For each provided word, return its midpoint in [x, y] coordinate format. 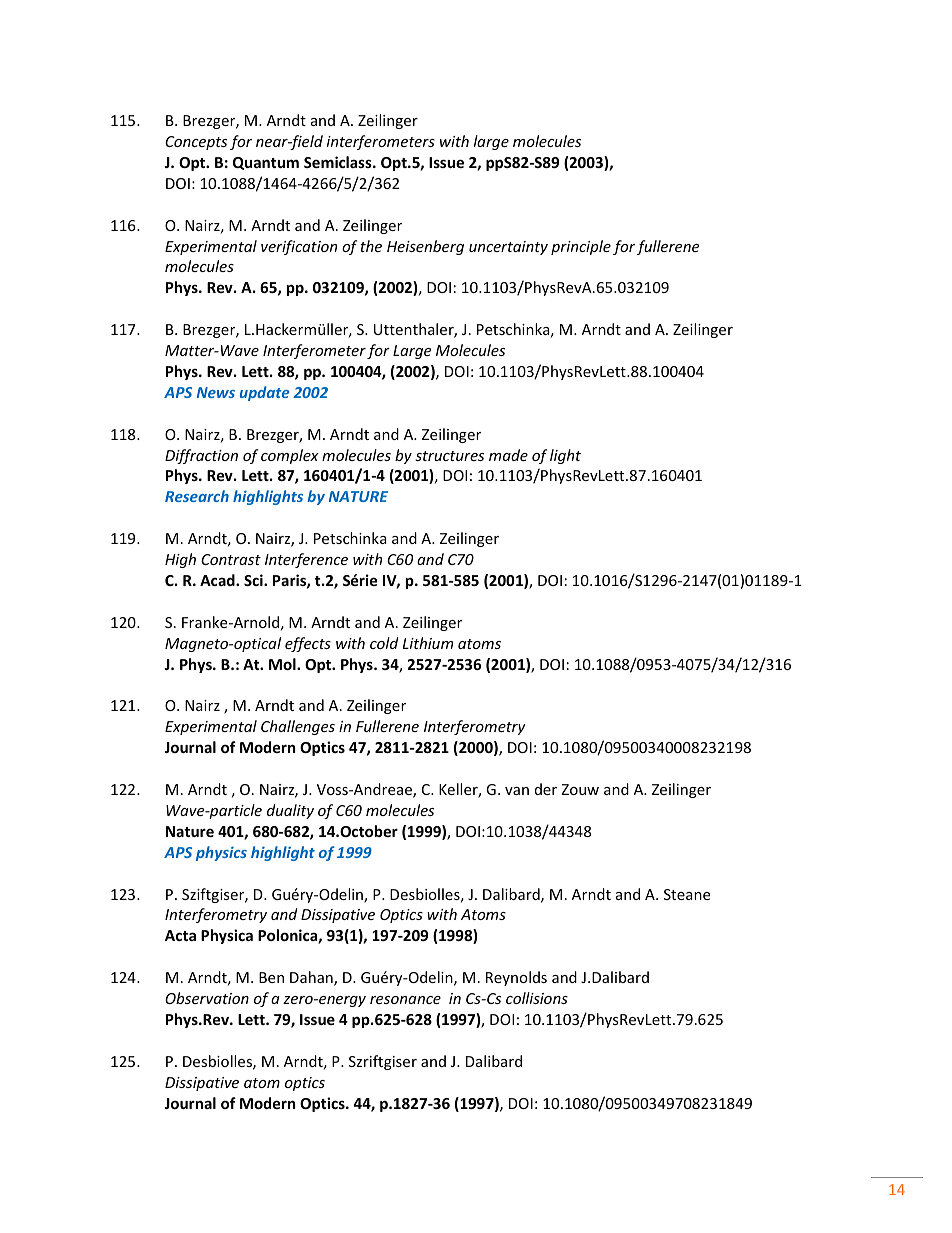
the [371, 246]
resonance [405, 1000]
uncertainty [508, 248]
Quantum [266, 163]
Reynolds [516, 978]
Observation [207, 998]
